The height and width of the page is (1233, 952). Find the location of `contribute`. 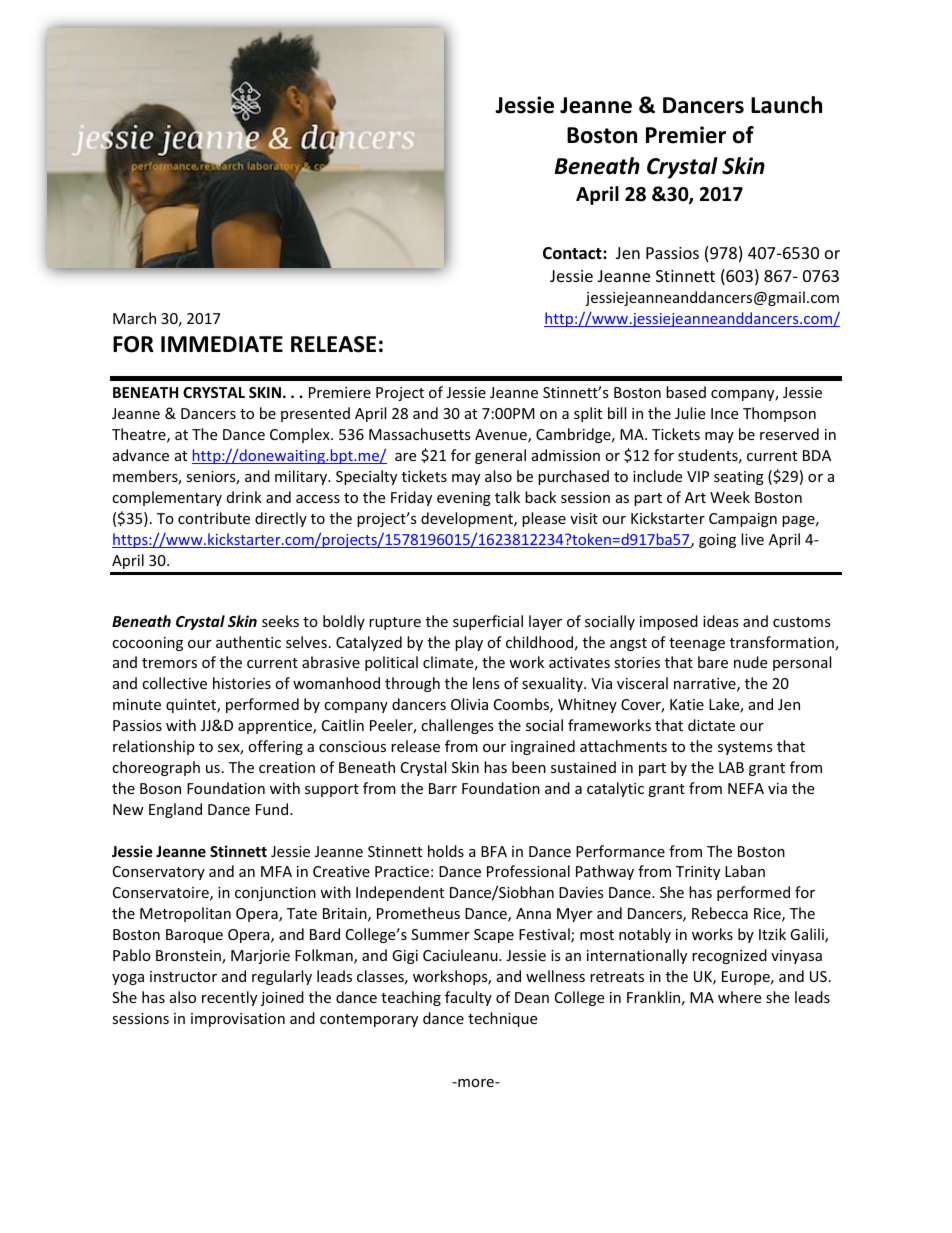

contribute is located at coordinates (214, 518).
